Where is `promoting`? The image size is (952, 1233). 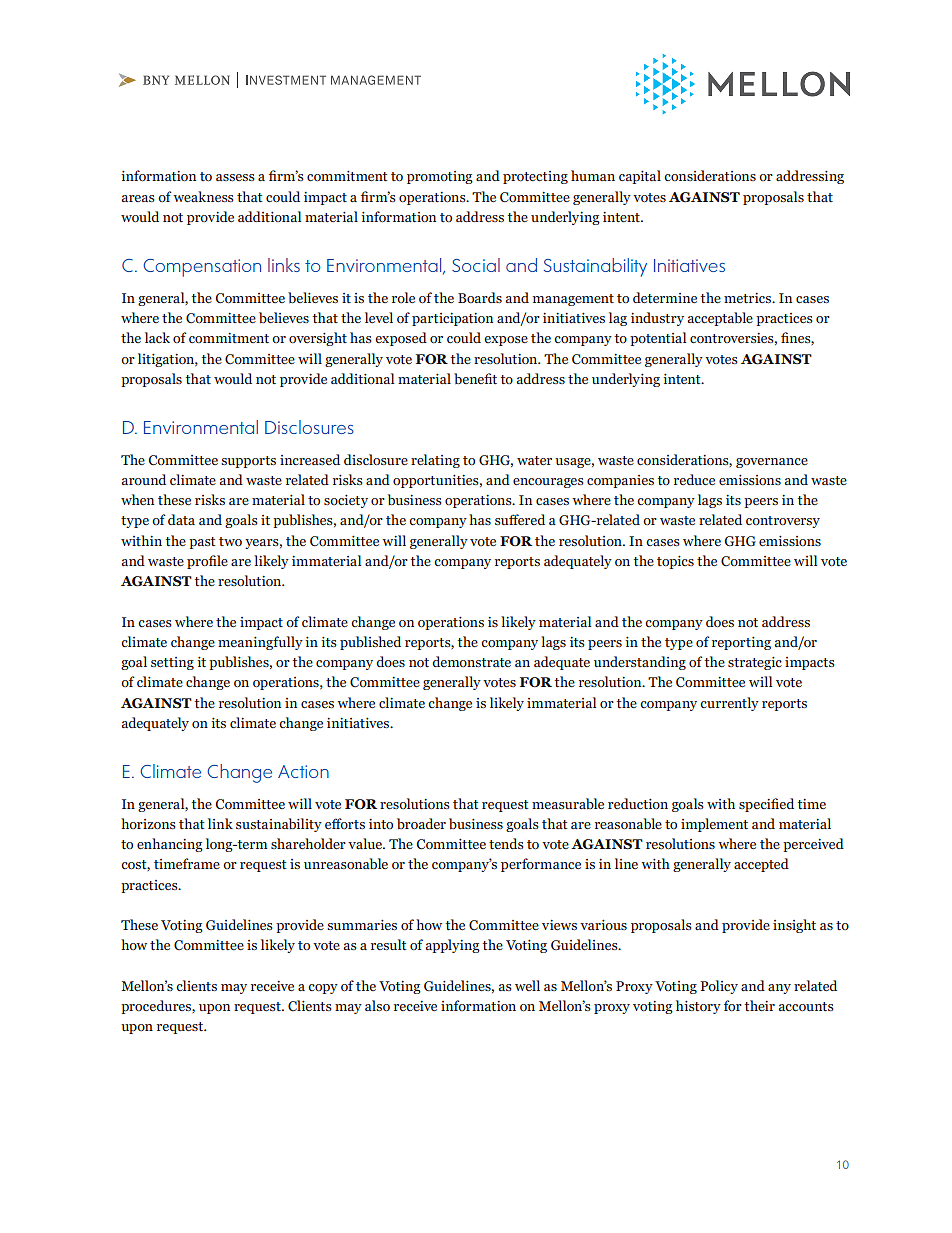 promoting is located at coordinates (440, 177).
